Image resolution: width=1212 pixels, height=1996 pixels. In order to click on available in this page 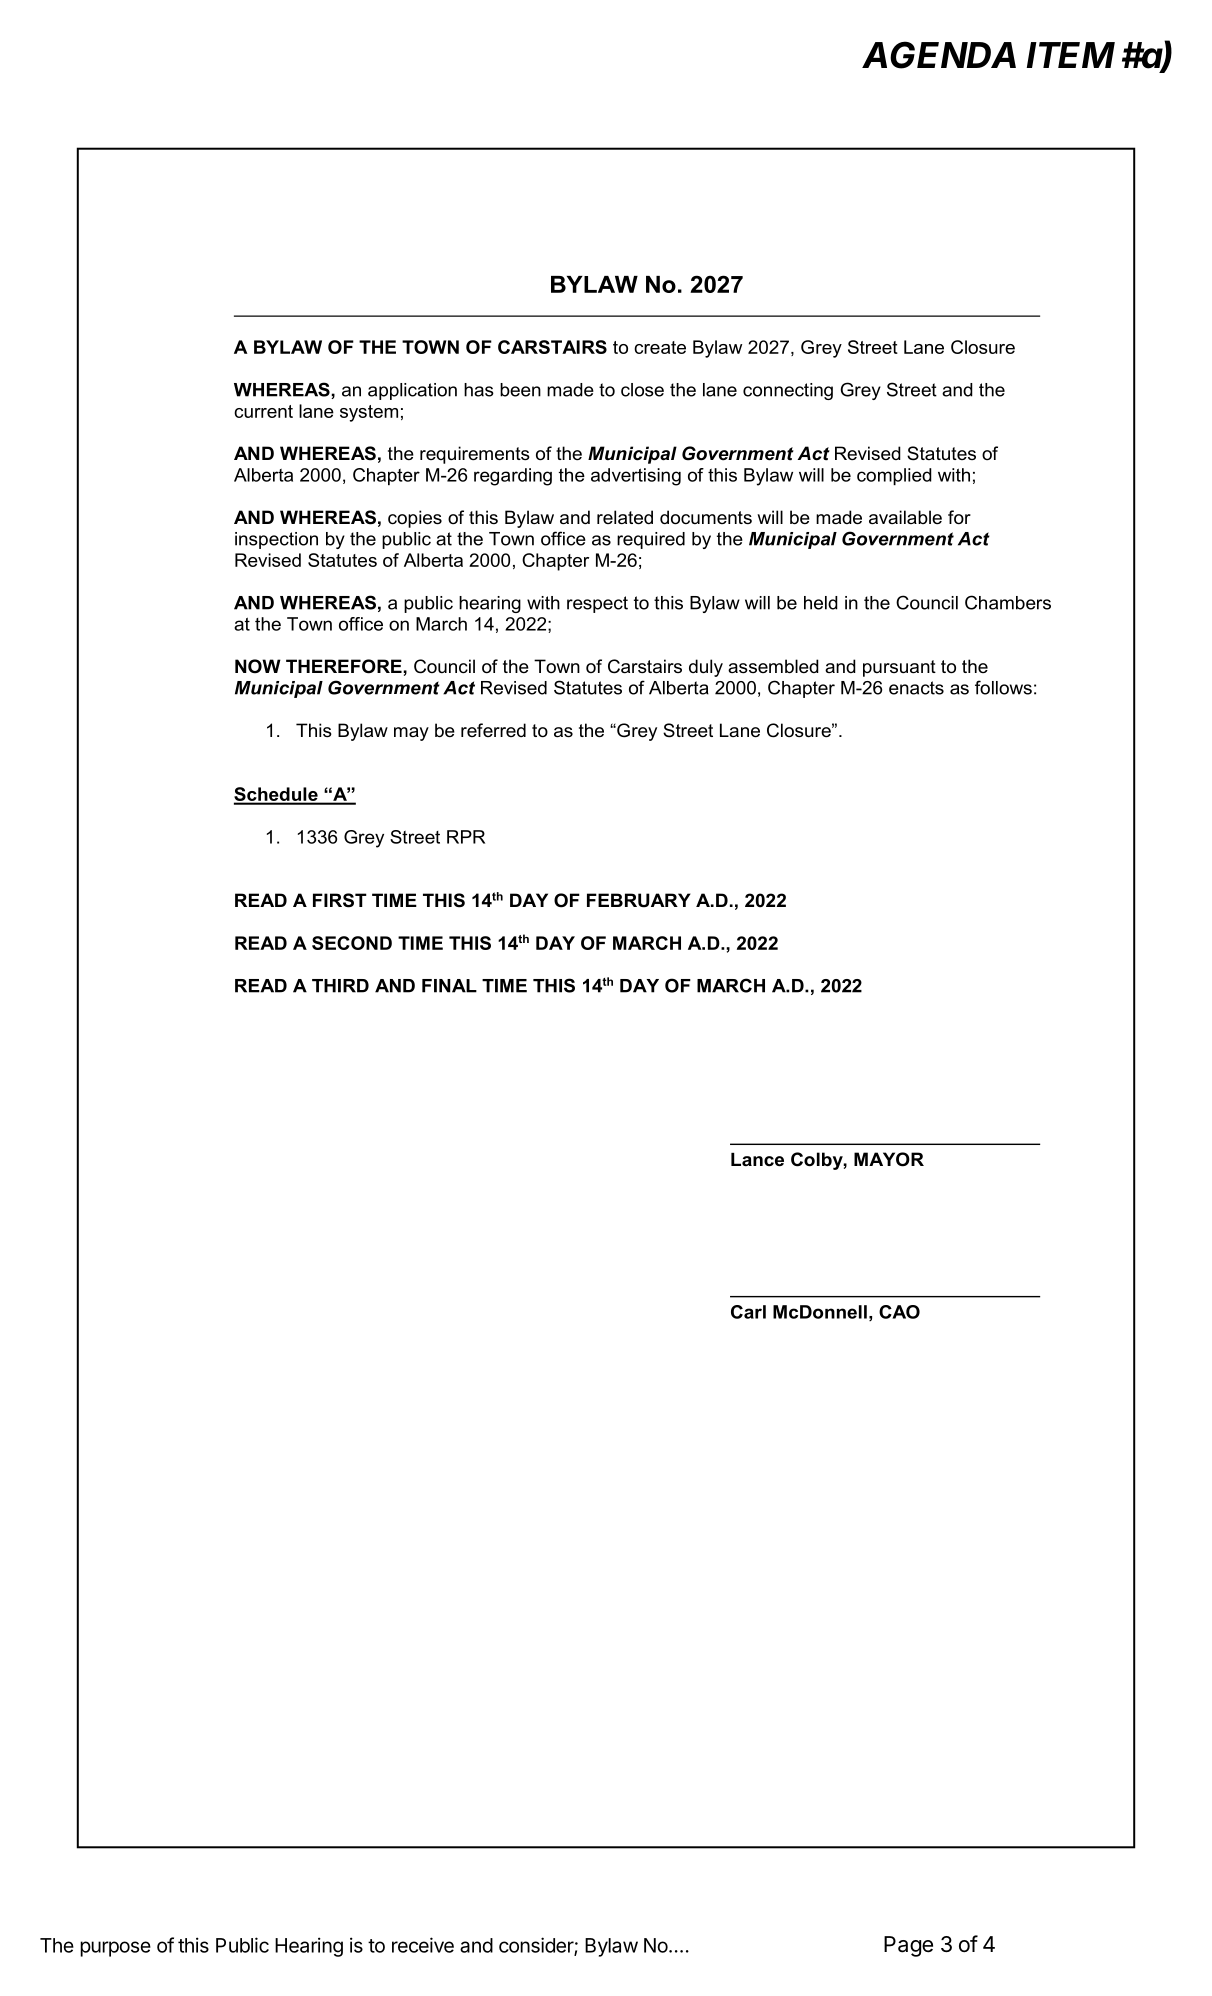, I will do `click(905, 517)`.
